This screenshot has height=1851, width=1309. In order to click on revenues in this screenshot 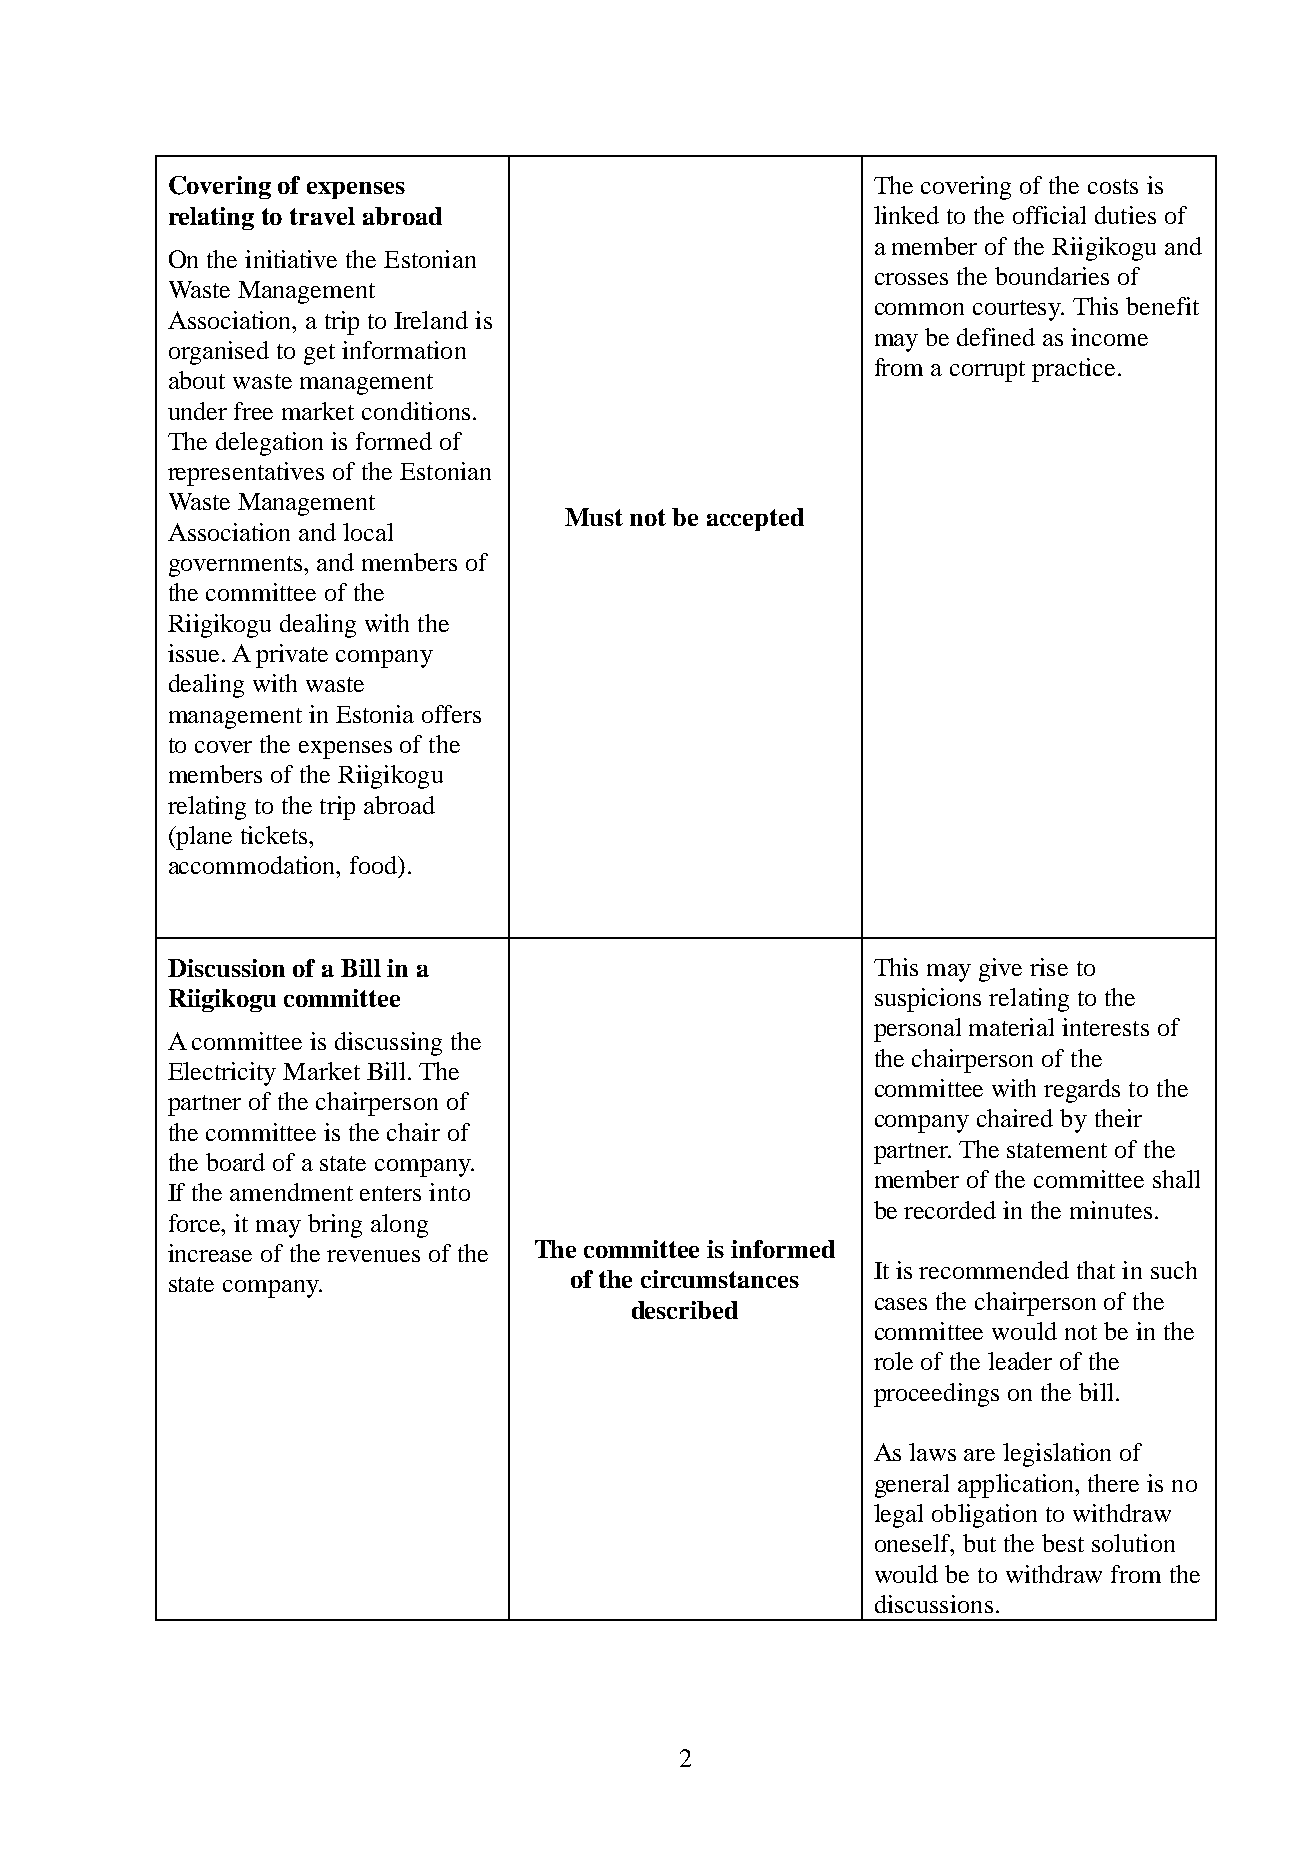, I will do `click(373, 1256)`.
